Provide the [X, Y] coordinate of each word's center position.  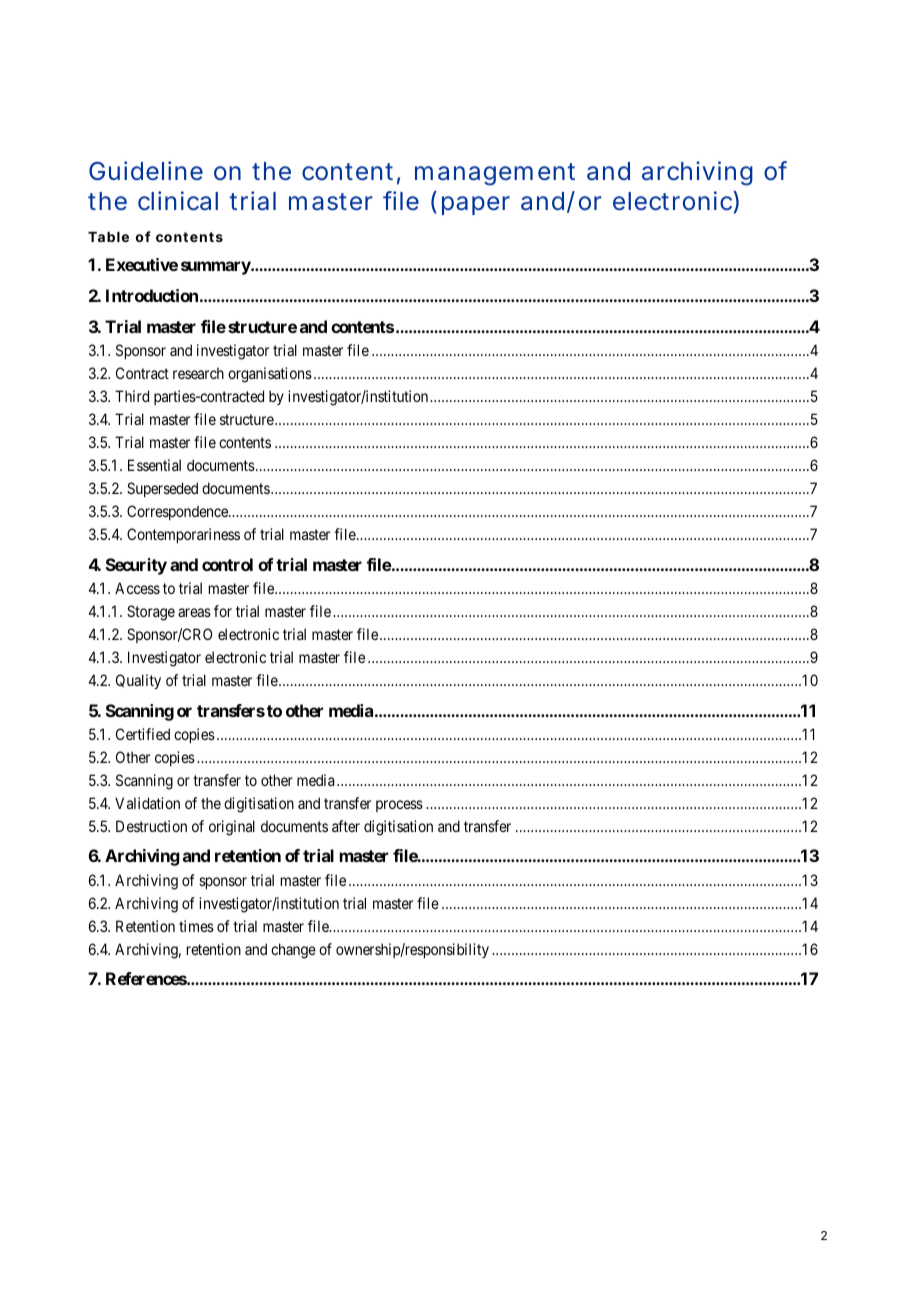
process [399, 806]
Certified [143, 734]
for [223, 611]
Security [136, 566]
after [346, 826]
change [293, 951]
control [227, 564]
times [196, 926]
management [495, 174]
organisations [270, 375]
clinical [178, 201]
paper [476, 205]
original [232, 828]
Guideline [146, 170]
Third [132, 396]
